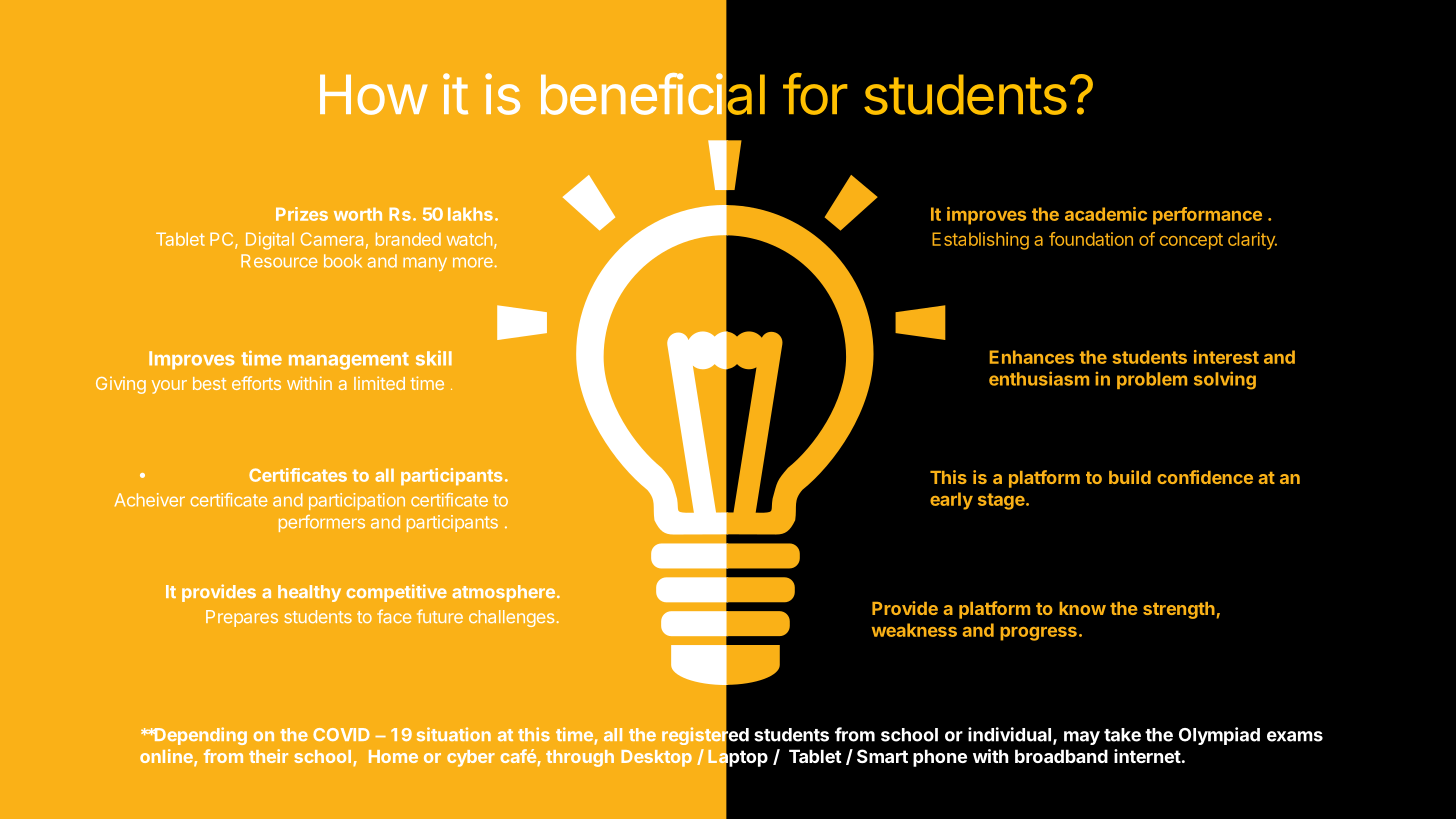  I want to click on take, so click(1122, 735).
